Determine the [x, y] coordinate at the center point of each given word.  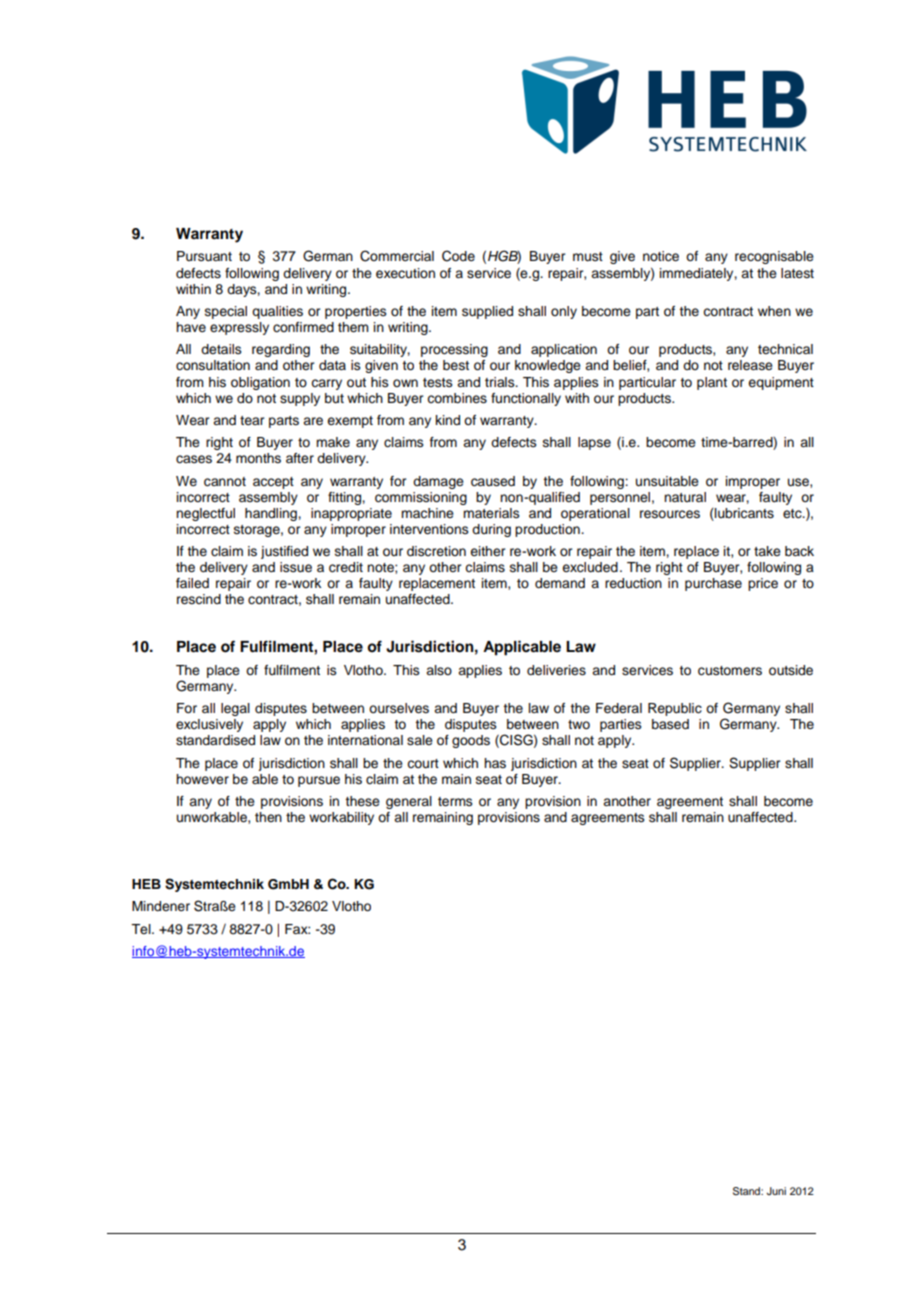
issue [296, 567]
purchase [713, 584]
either [487, 551]
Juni [776, 1191]
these [362, 801]
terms [455, 802]
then [268, 817]
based [670, 724]
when [774, 311]
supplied [487, 312]
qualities [277, 312]
